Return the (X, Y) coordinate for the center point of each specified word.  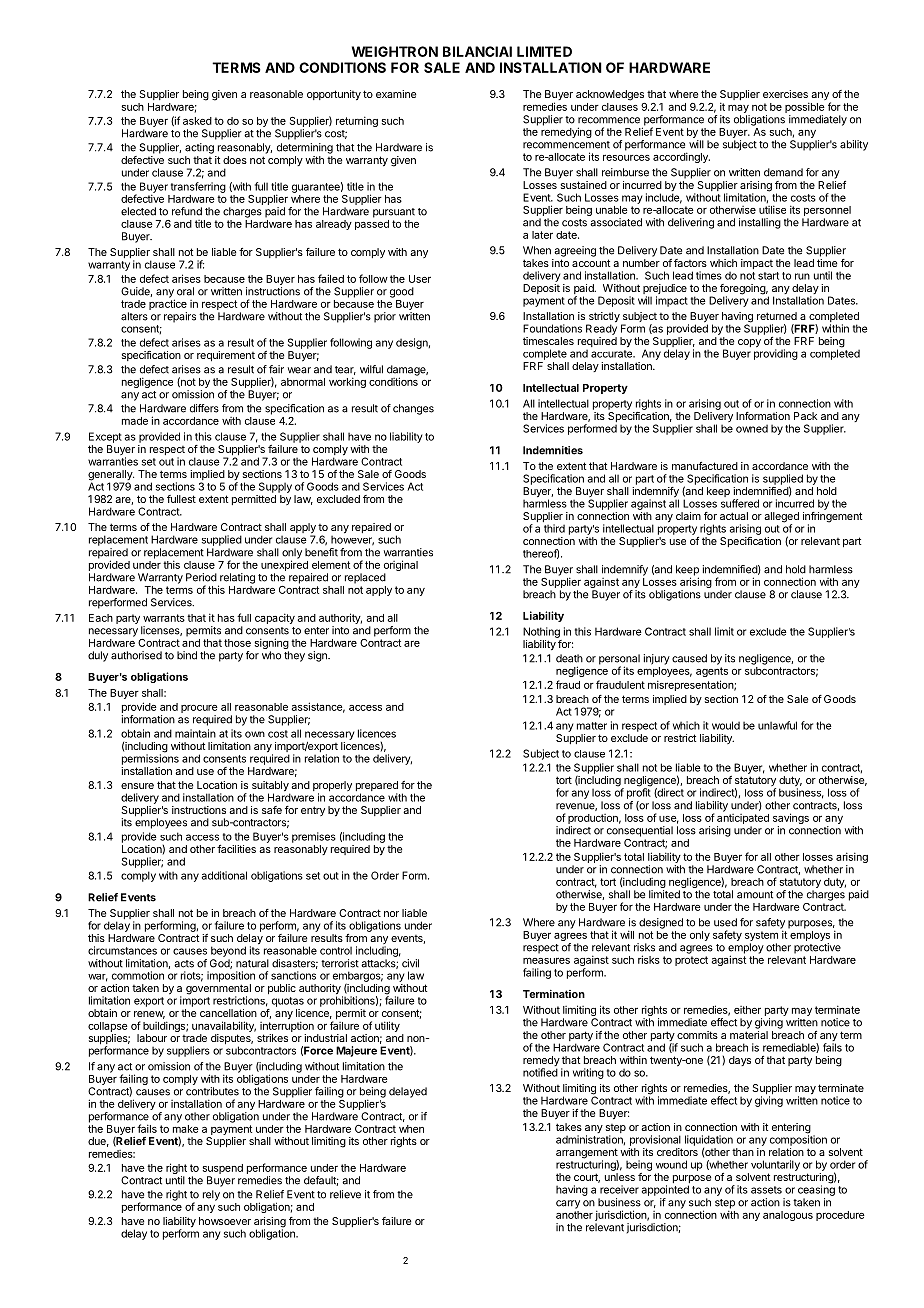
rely (211, 1195)
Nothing (541, 632)
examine (396, 94)
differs (204, 408)
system (761, 937)
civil (410, 963)
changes (413, 409)
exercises (785, 94)
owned (752, 429)
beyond (228, 951)
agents (712, 672)
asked (197, 121)
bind (187, 655)
